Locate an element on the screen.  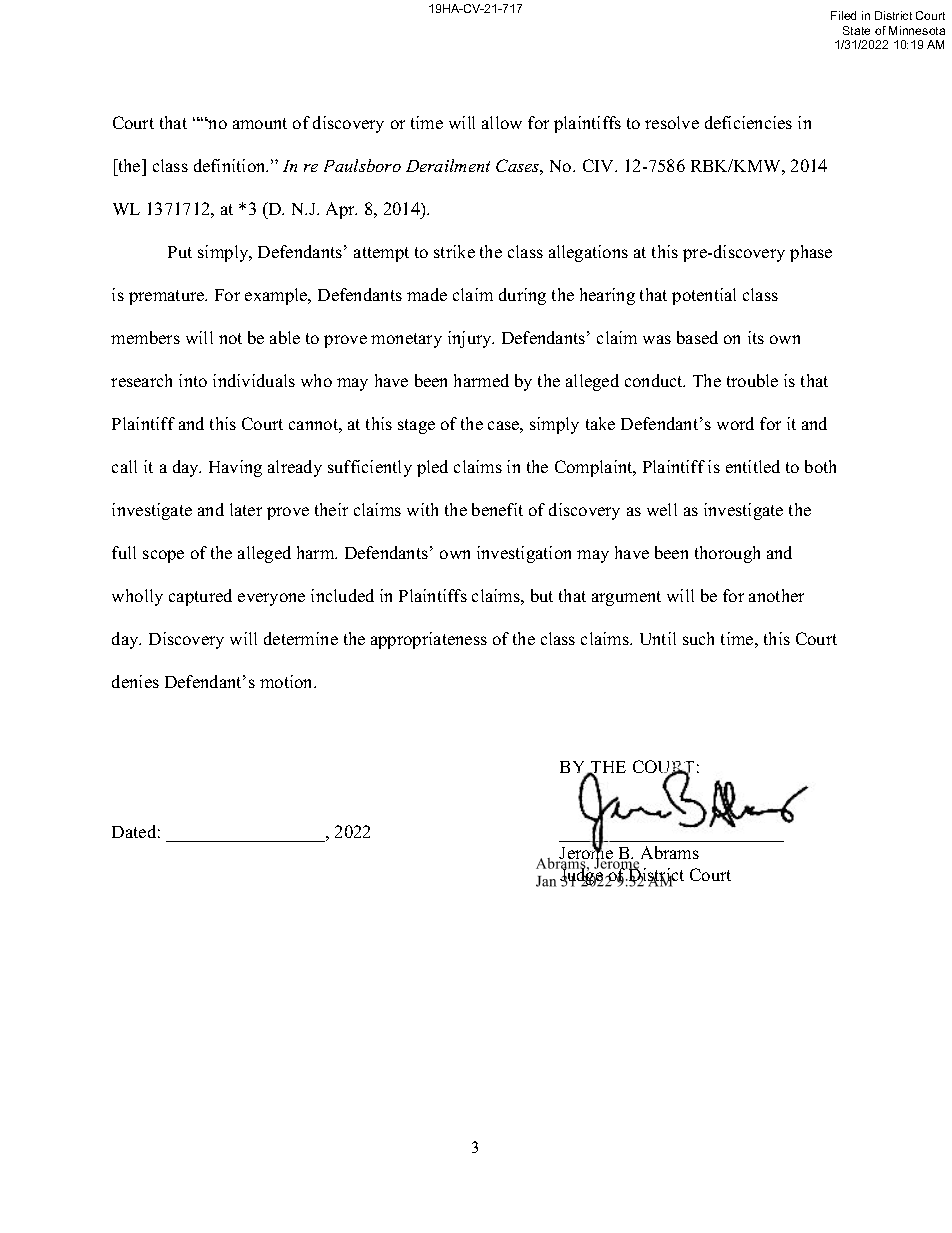
Abrams is located at coordinates (670, 852).
